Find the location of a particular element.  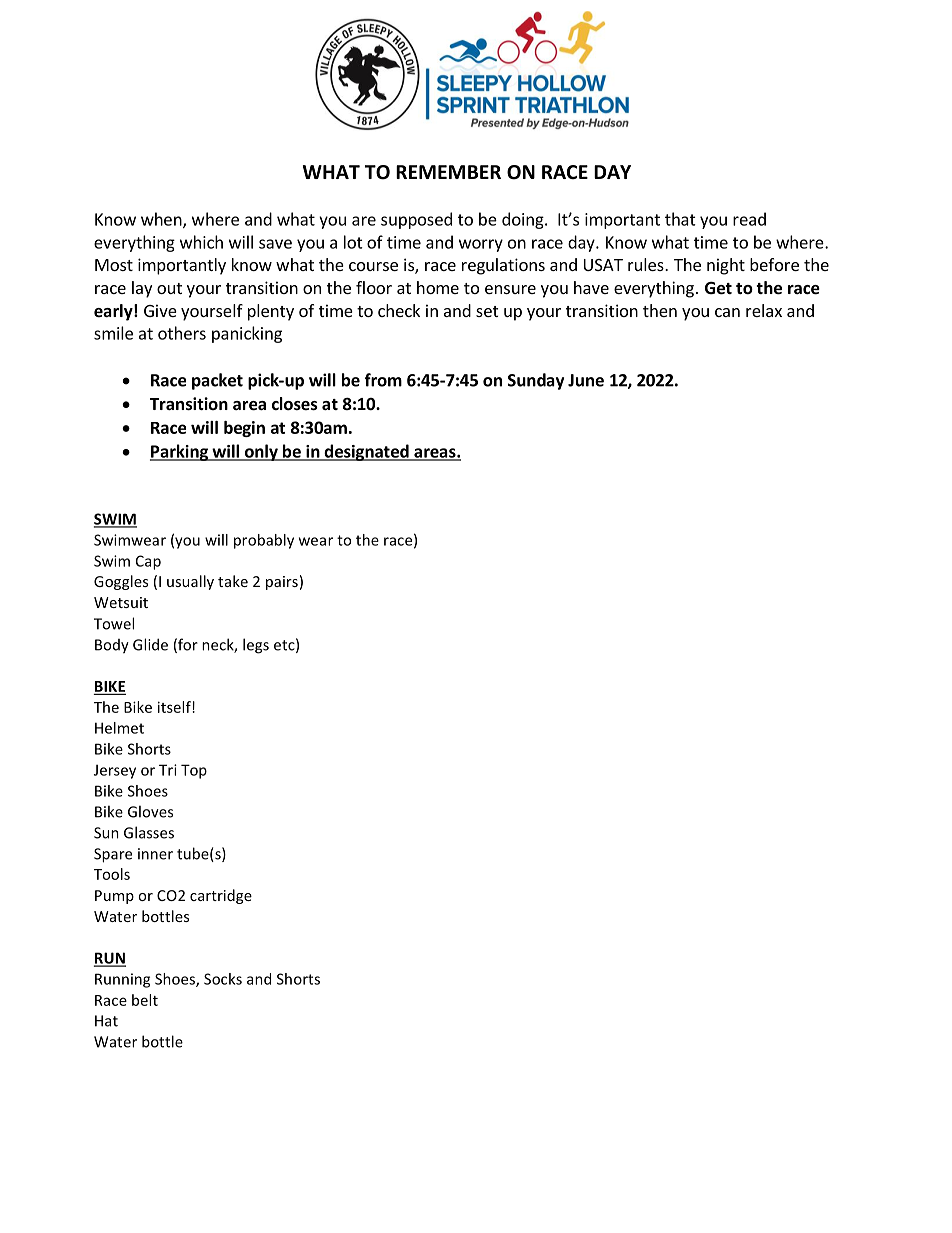

Socks is located at coordinates (223, 979).
